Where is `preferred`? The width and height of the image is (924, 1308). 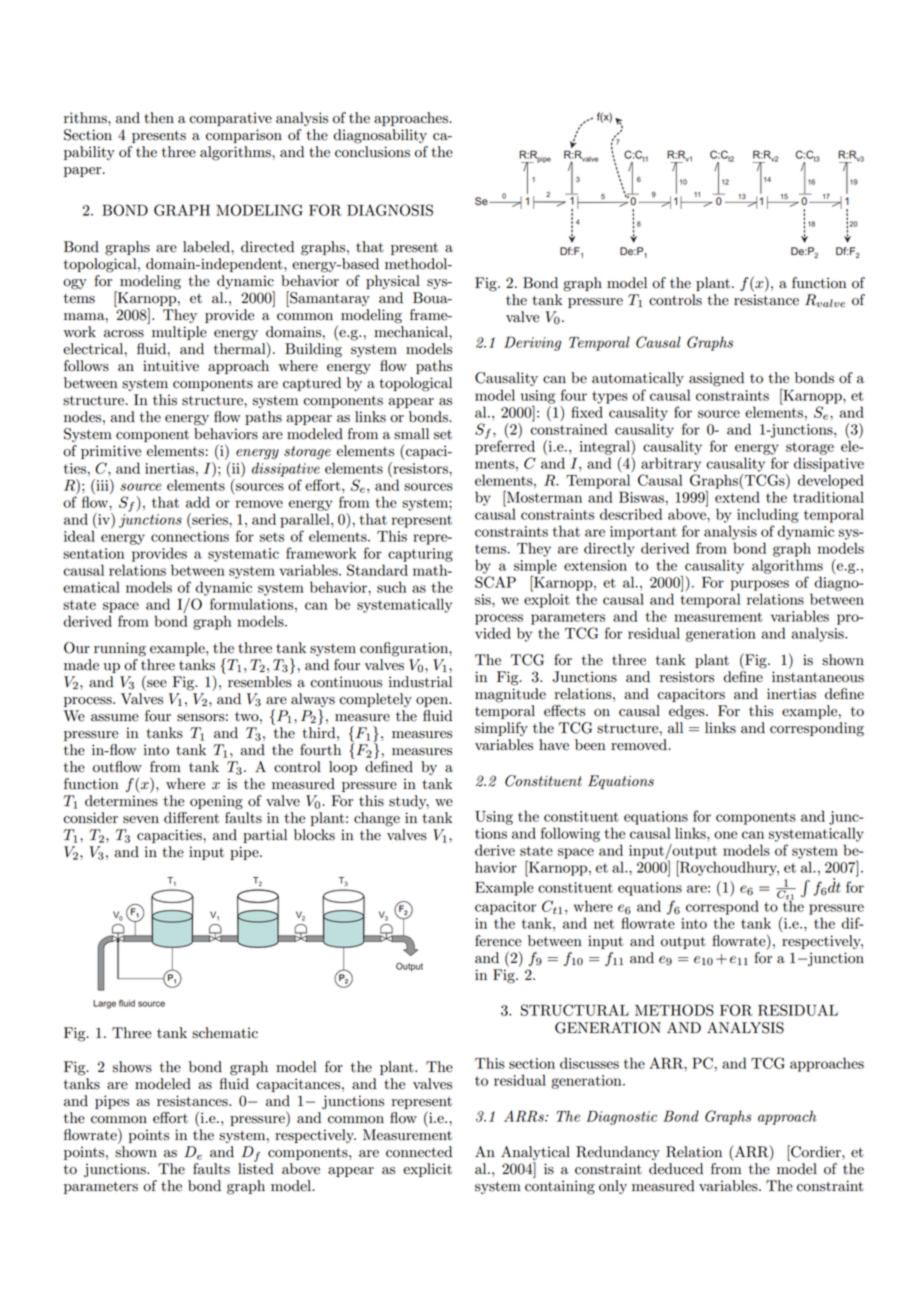
preferred is located at coordinates (505, 446).
